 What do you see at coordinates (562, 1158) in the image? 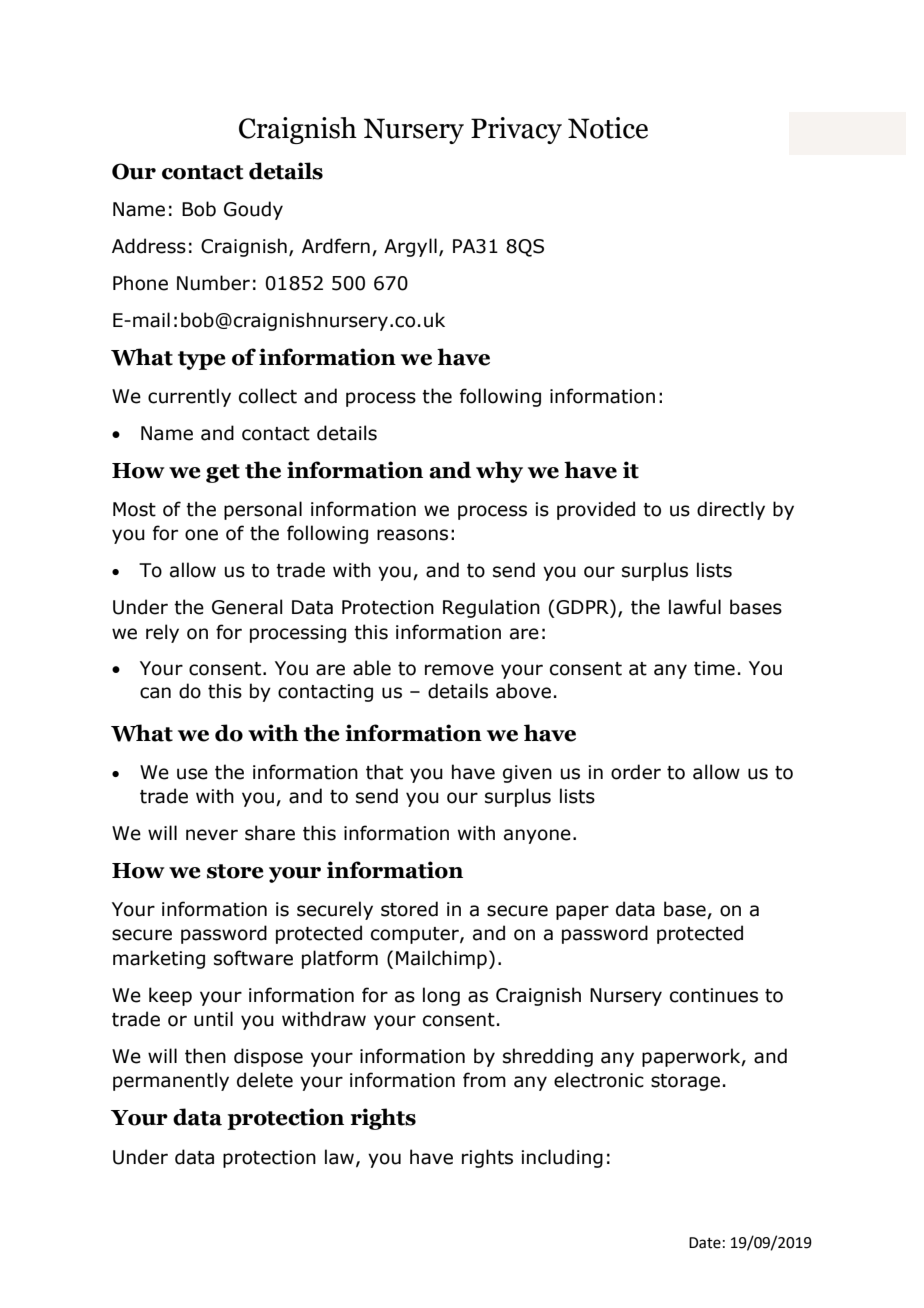
I see `including` at bounding box center [562, 1158].
